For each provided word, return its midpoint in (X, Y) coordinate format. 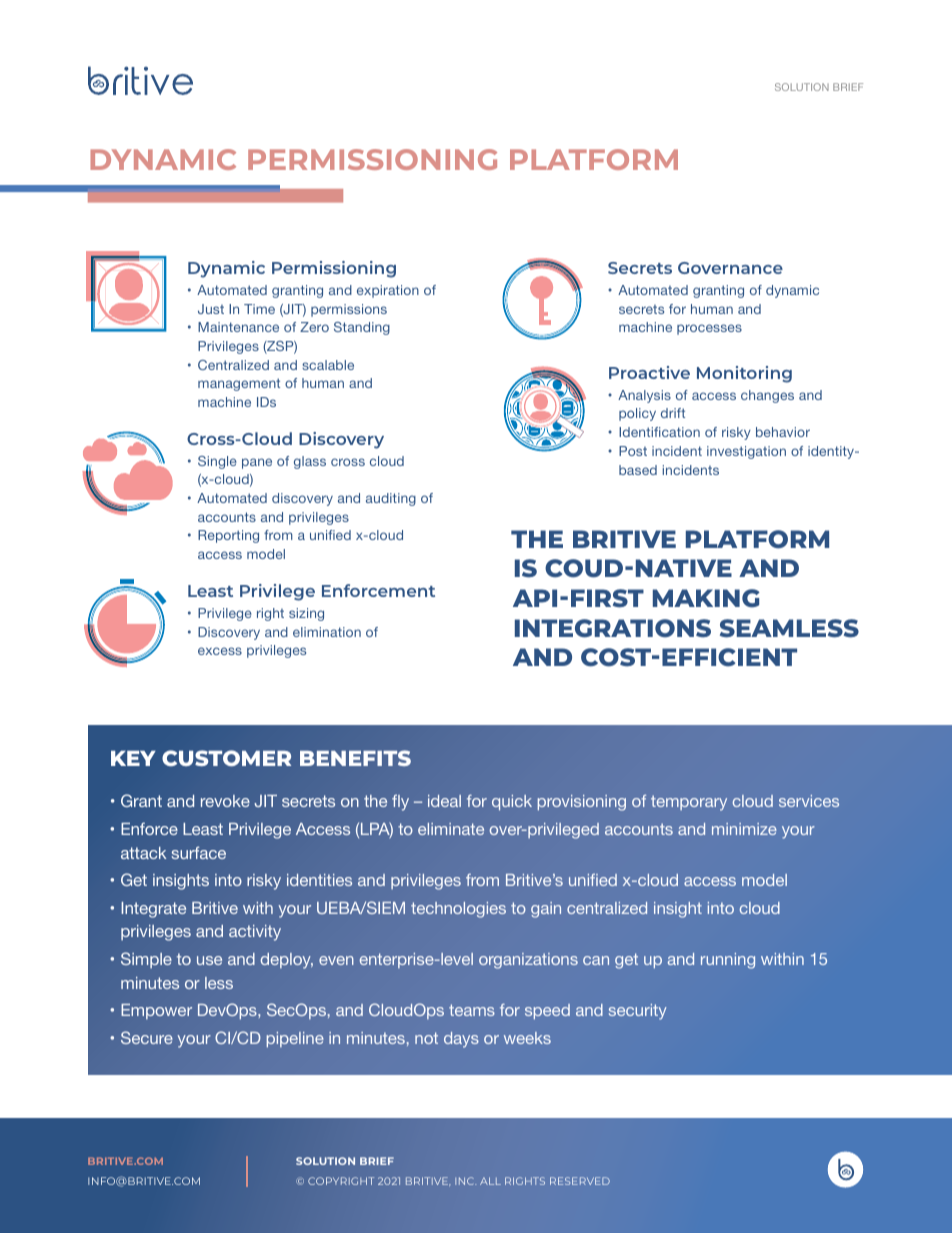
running (728, 961)
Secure (147, 1037)
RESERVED (580, 1181)
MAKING (706, 598)
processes (709, 329)
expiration (388, 291)
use (209, 960)
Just (211, 309)
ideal (444, 801)
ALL (490, 1181)
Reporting (228, 536)
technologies (458, 910)
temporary (689, 803)
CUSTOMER (226, 758)
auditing (391, 499)
